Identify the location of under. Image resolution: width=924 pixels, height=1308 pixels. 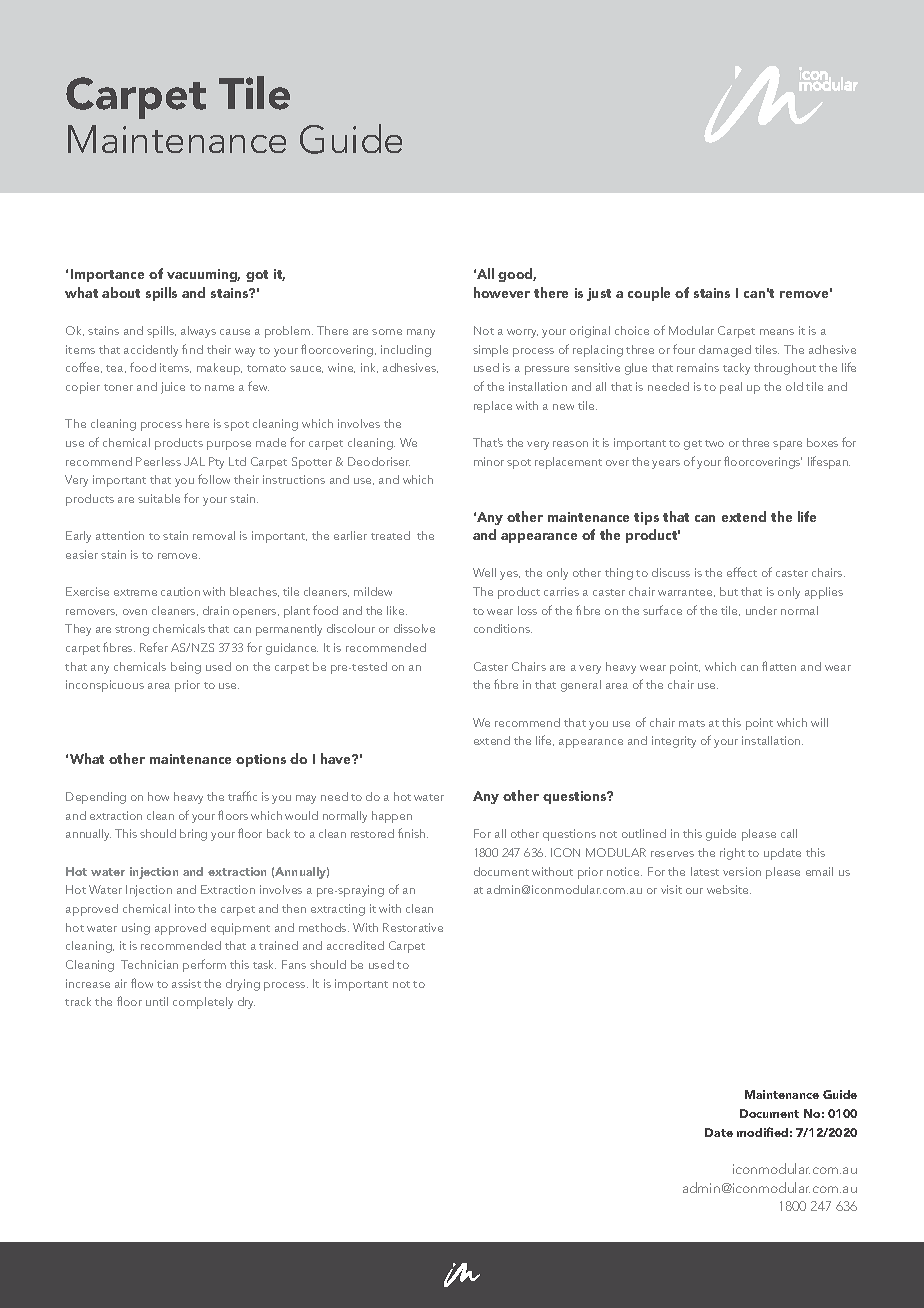
(761, 610).
